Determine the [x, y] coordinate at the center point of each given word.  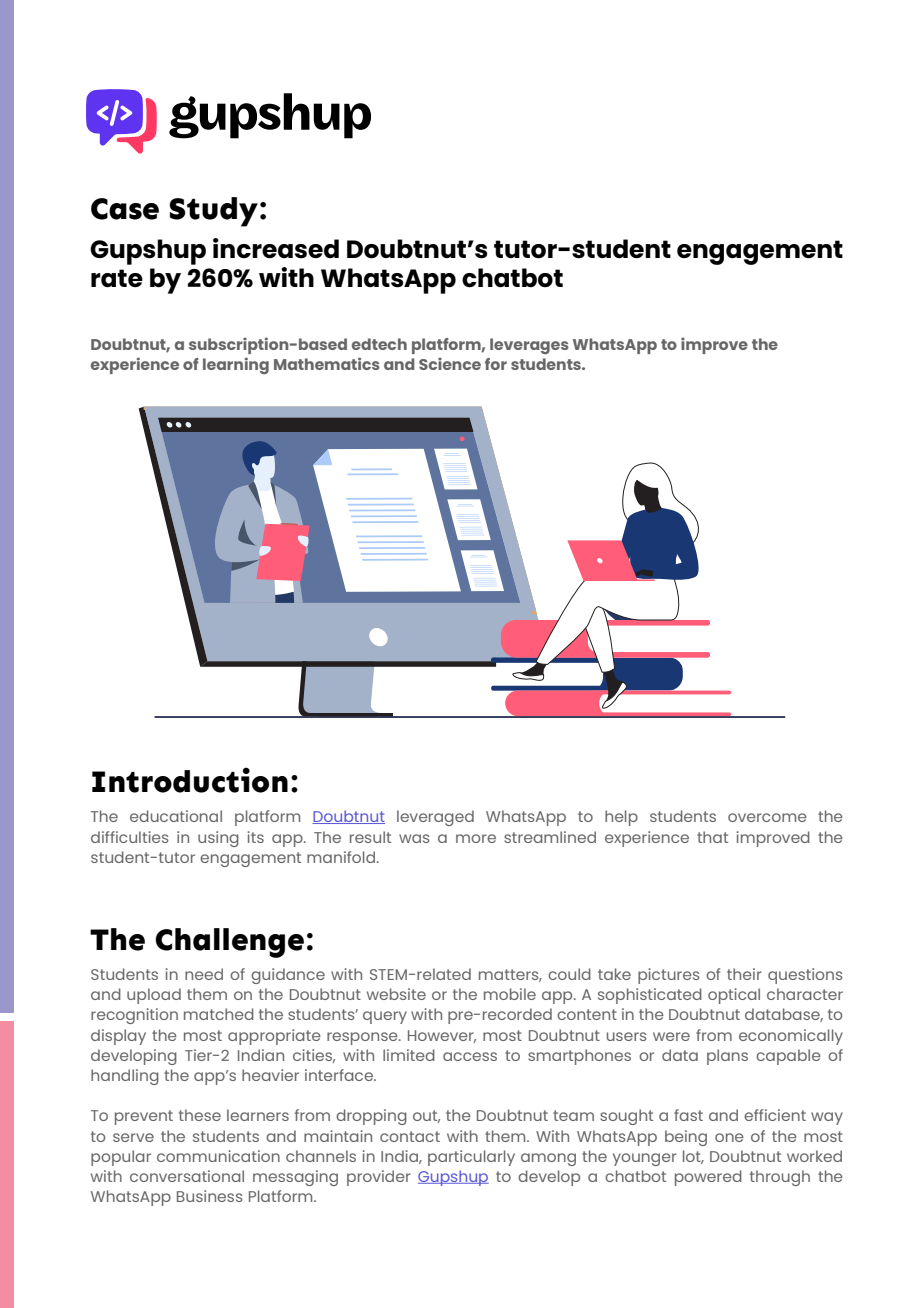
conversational [187, 1176]
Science [450, 363]
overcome [767, 817]
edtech [379, 344]
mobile [510, 994]
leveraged [435, 818]
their [744, 974]
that [712, 837]
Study [213, 212]
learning [236, 365]
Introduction [190, 780]
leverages [529, 346]
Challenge [229, 943]
